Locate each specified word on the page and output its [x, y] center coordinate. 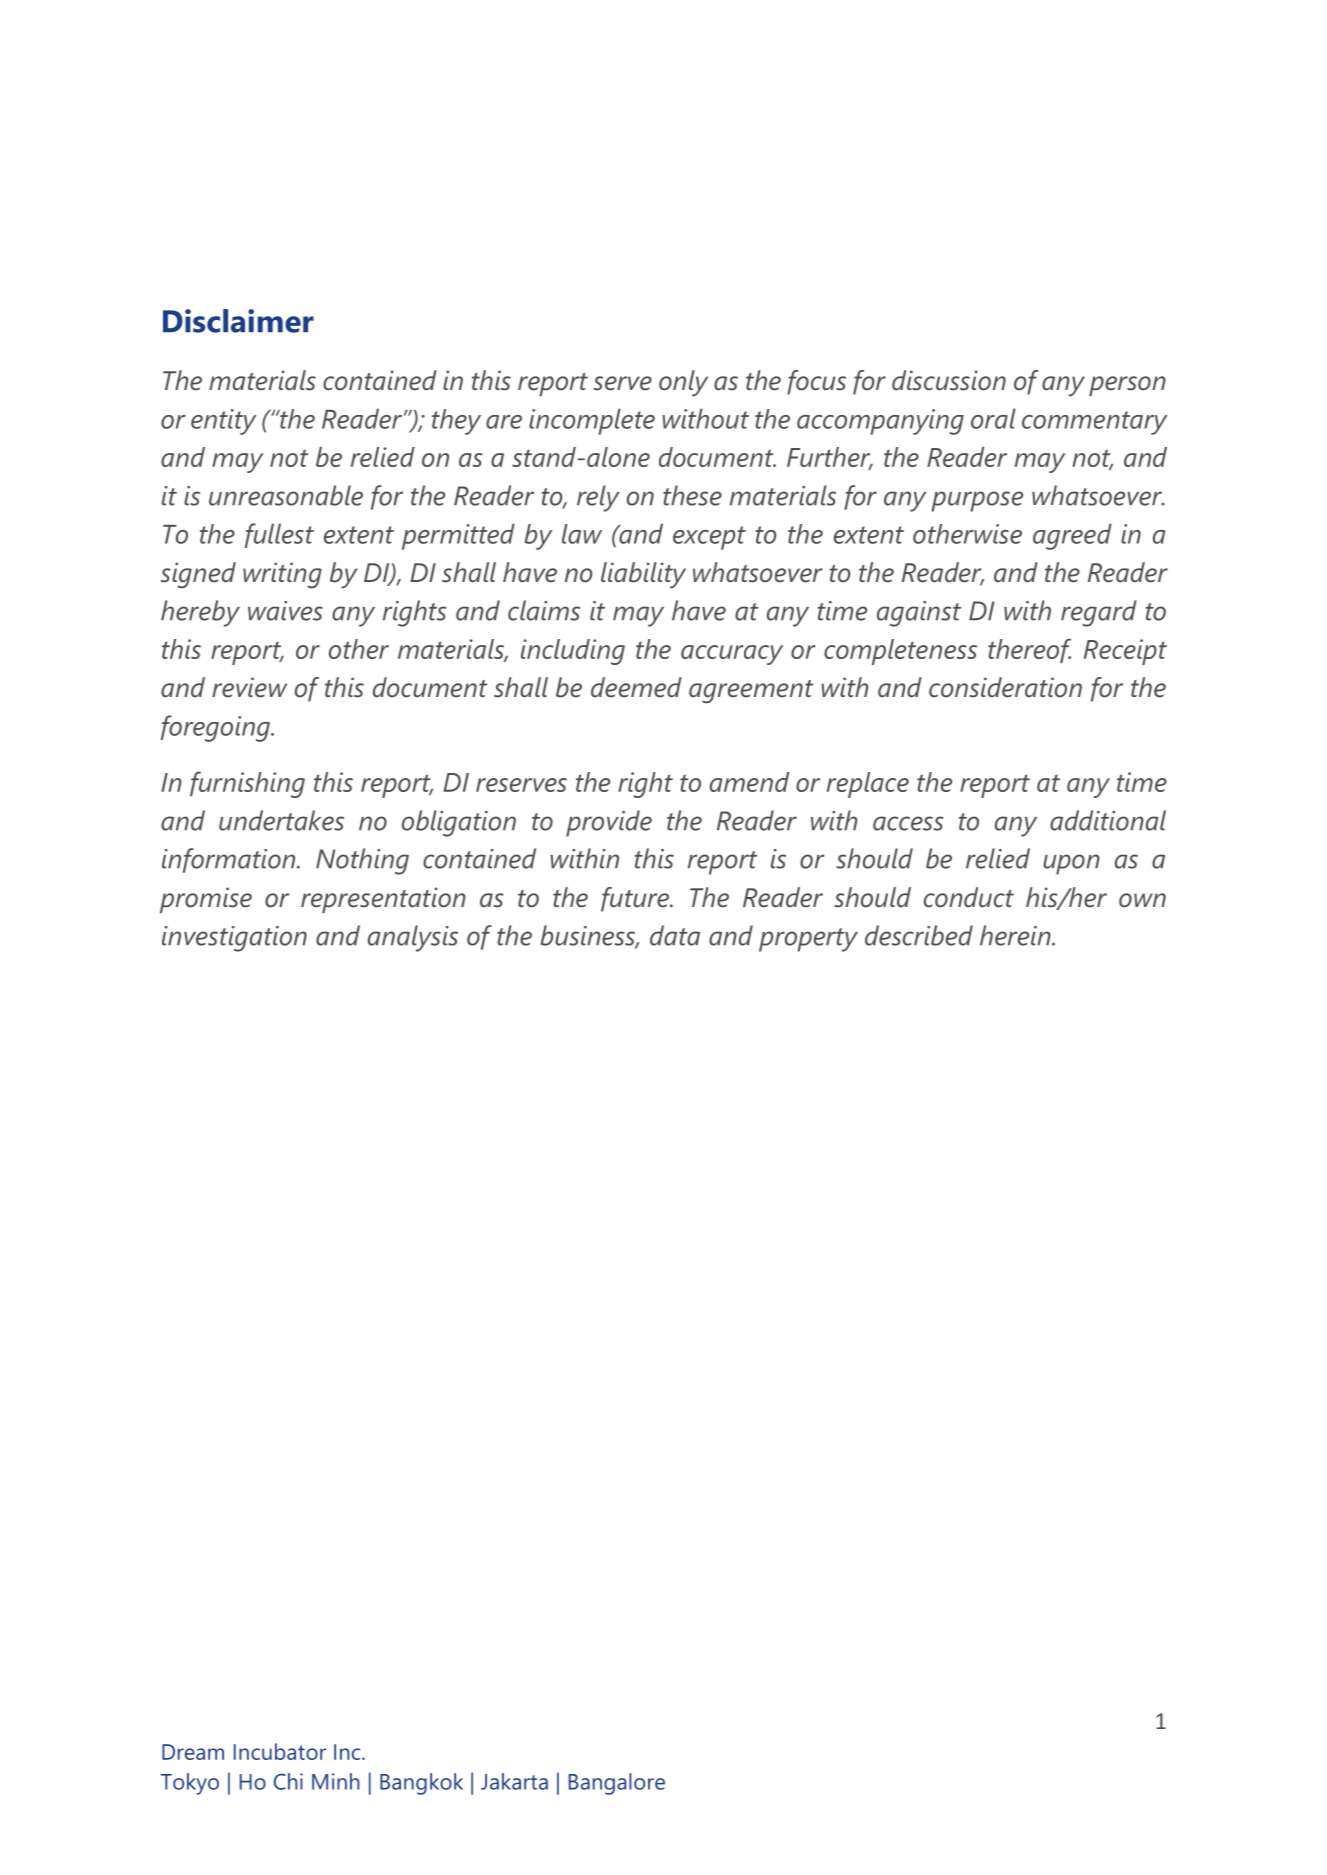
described [919, 935]
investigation [234, 939]
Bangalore [617, 1784]
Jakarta [514, 1781]
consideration [1005, 687]
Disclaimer [238, 321]
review [249, 687]
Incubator [280, 1751]
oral [993, 418]
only [683, 383]
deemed [636, 687]
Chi [288, 1781]
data [675, 935]
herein [1016, 935]
